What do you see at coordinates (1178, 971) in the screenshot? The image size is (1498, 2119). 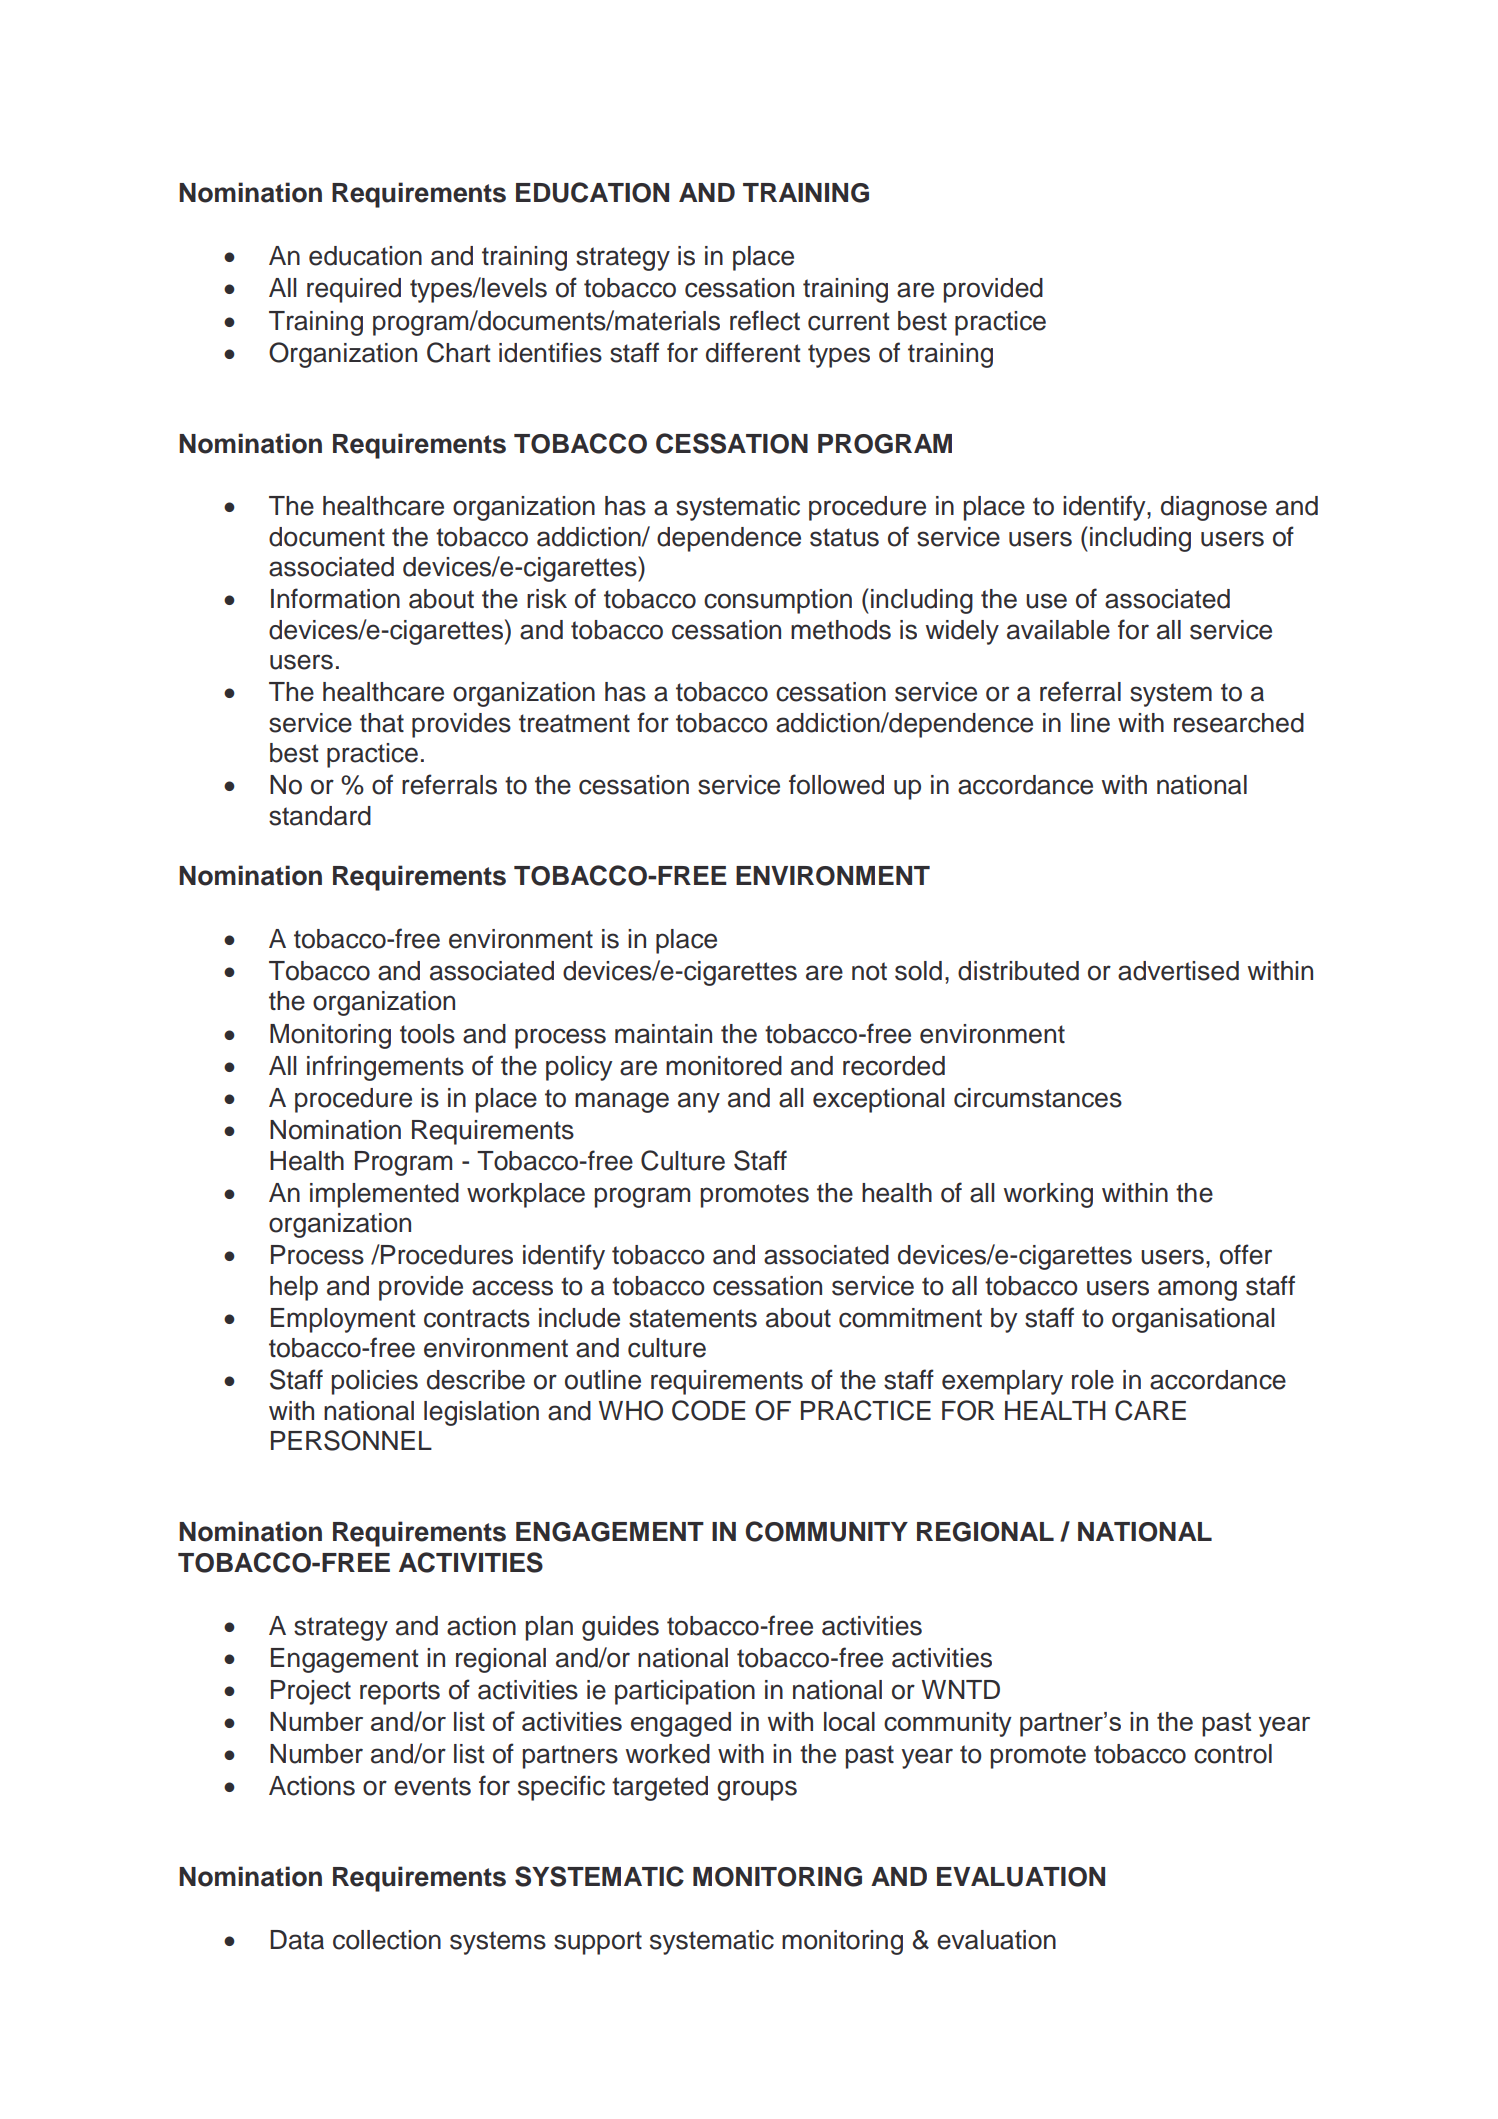 I see `advertised` at bounding box center [1178, 971].
